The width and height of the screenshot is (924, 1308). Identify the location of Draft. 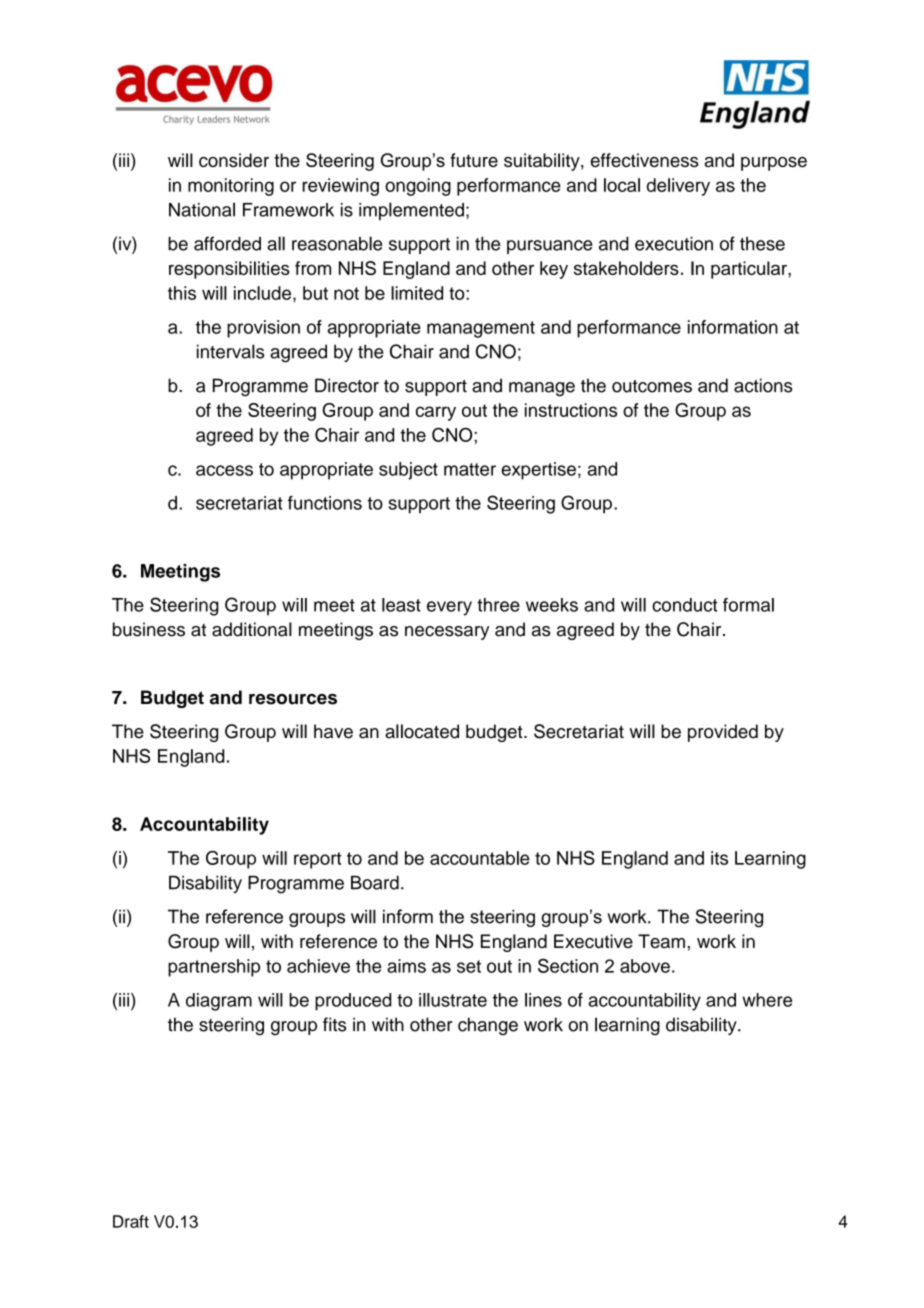
(131, 1221).
